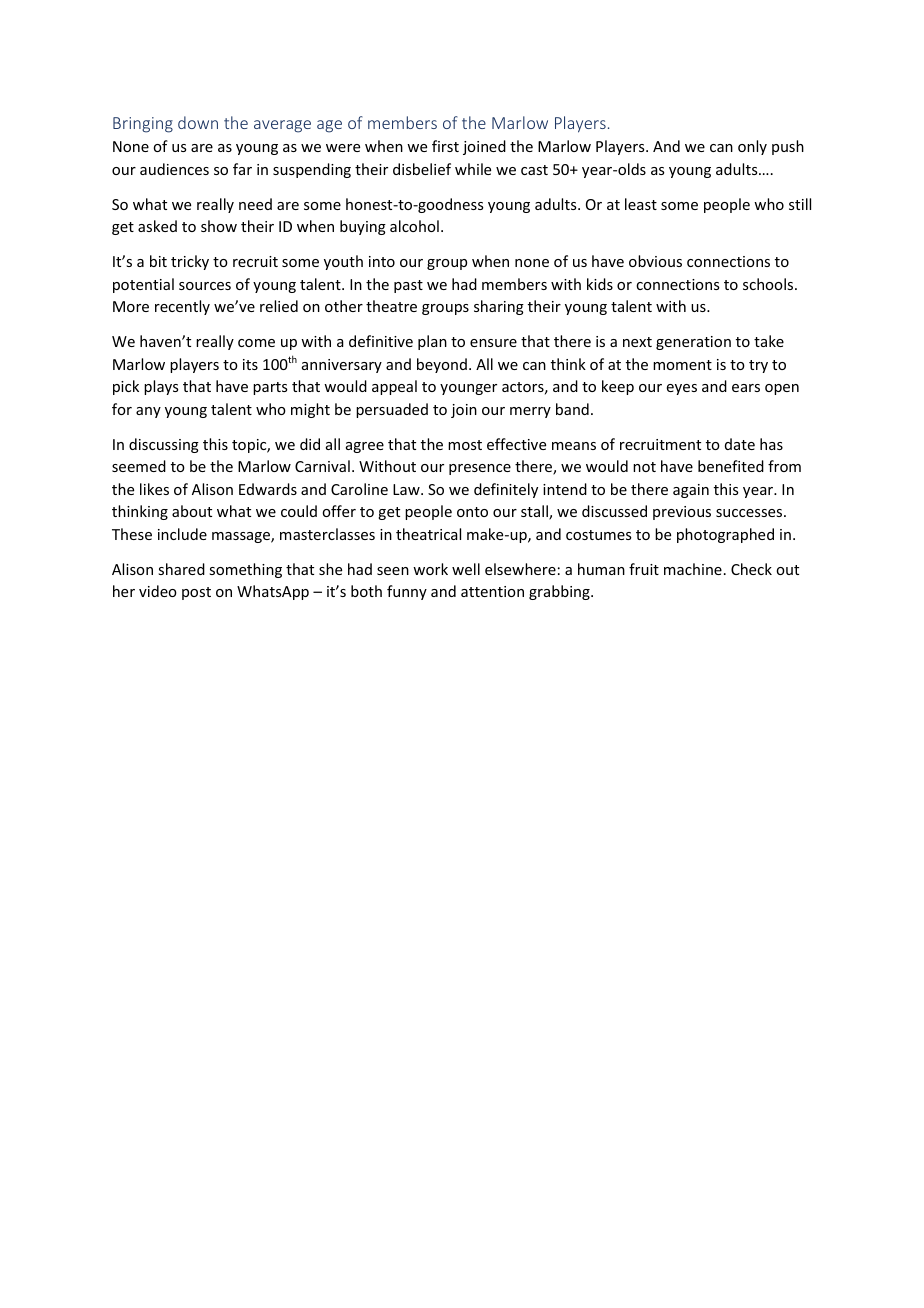 The width and height of the screenshot is (924, 1308). I want to click on first, so click(445, 146).
